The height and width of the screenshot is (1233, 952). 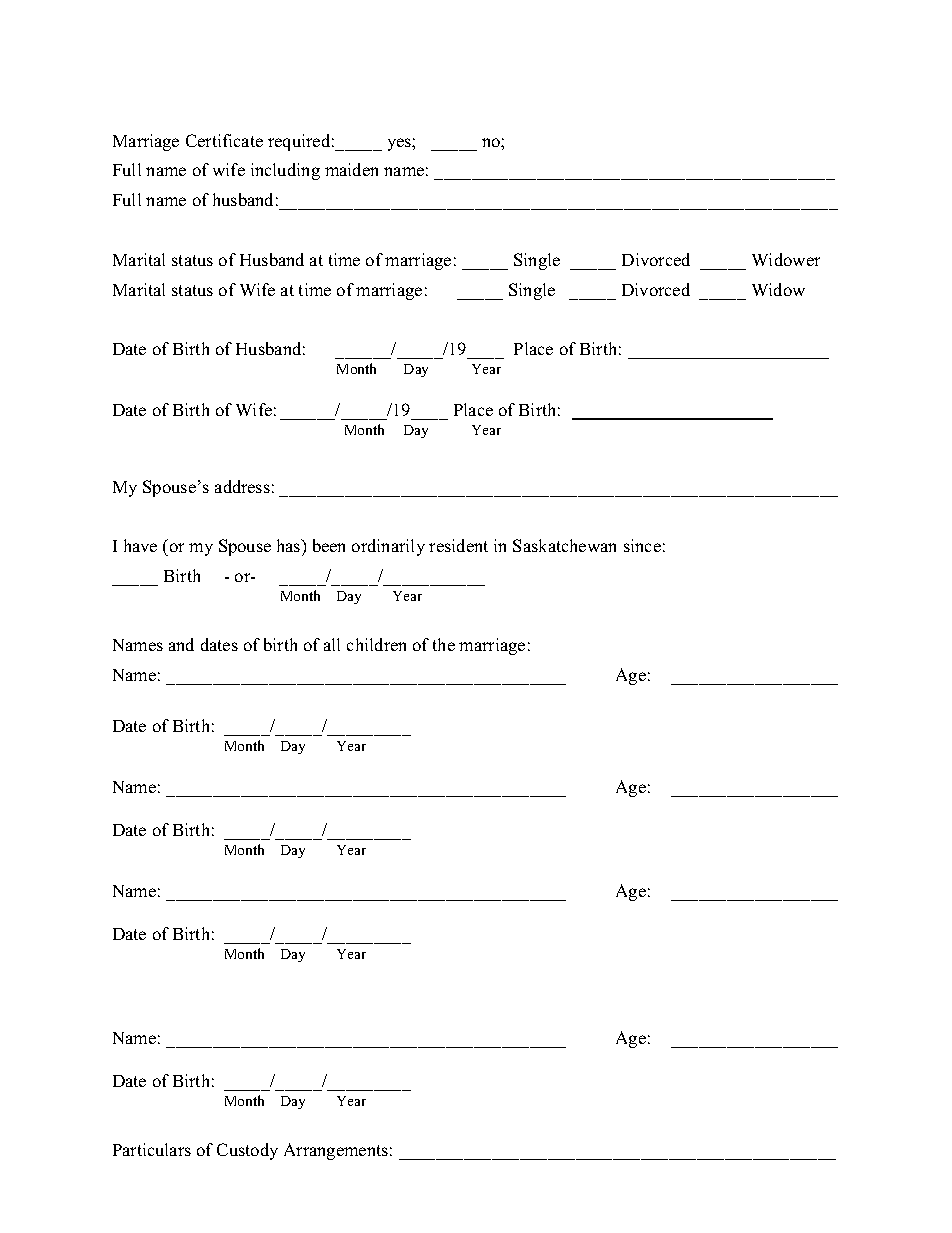 What do you see at coordinates (247, 1151) in the screenshot?
I see `Custody` at bounding box center [247, 1151].
